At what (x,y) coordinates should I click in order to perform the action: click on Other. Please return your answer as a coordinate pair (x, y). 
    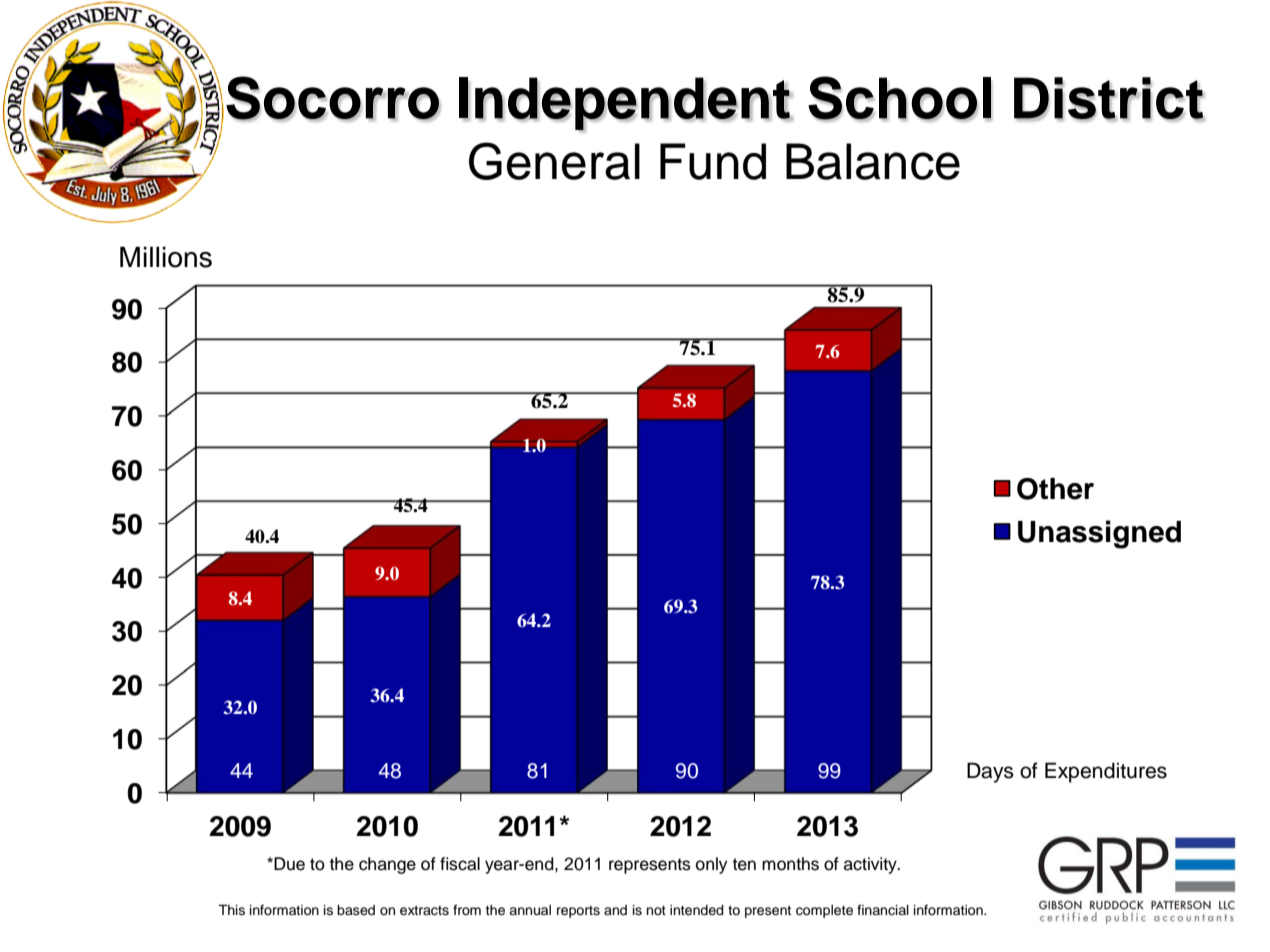
    Looking at the image, I should click on (1055, 489).
